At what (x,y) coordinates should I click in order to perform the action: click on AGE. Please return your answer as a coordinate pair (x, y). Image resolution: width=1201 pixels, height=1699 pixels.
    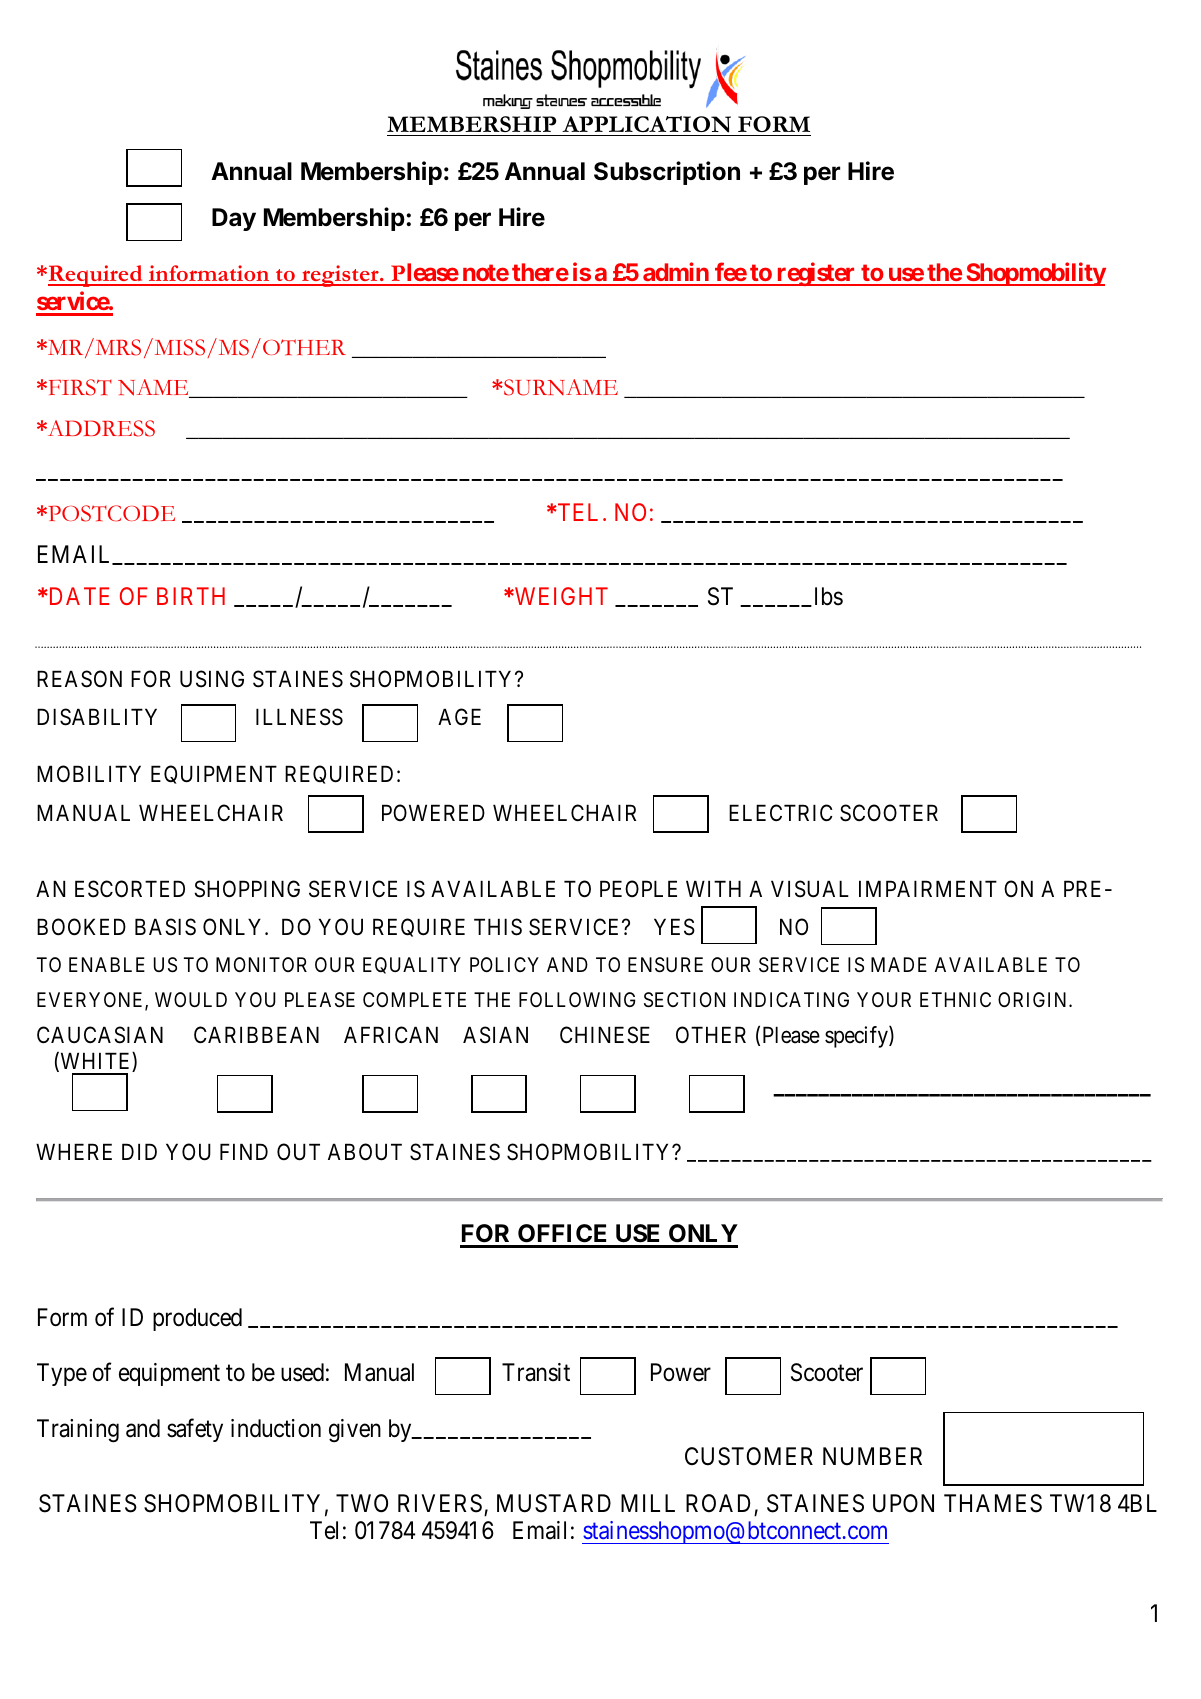
    Looking at the image, I should click on (459, 716).
